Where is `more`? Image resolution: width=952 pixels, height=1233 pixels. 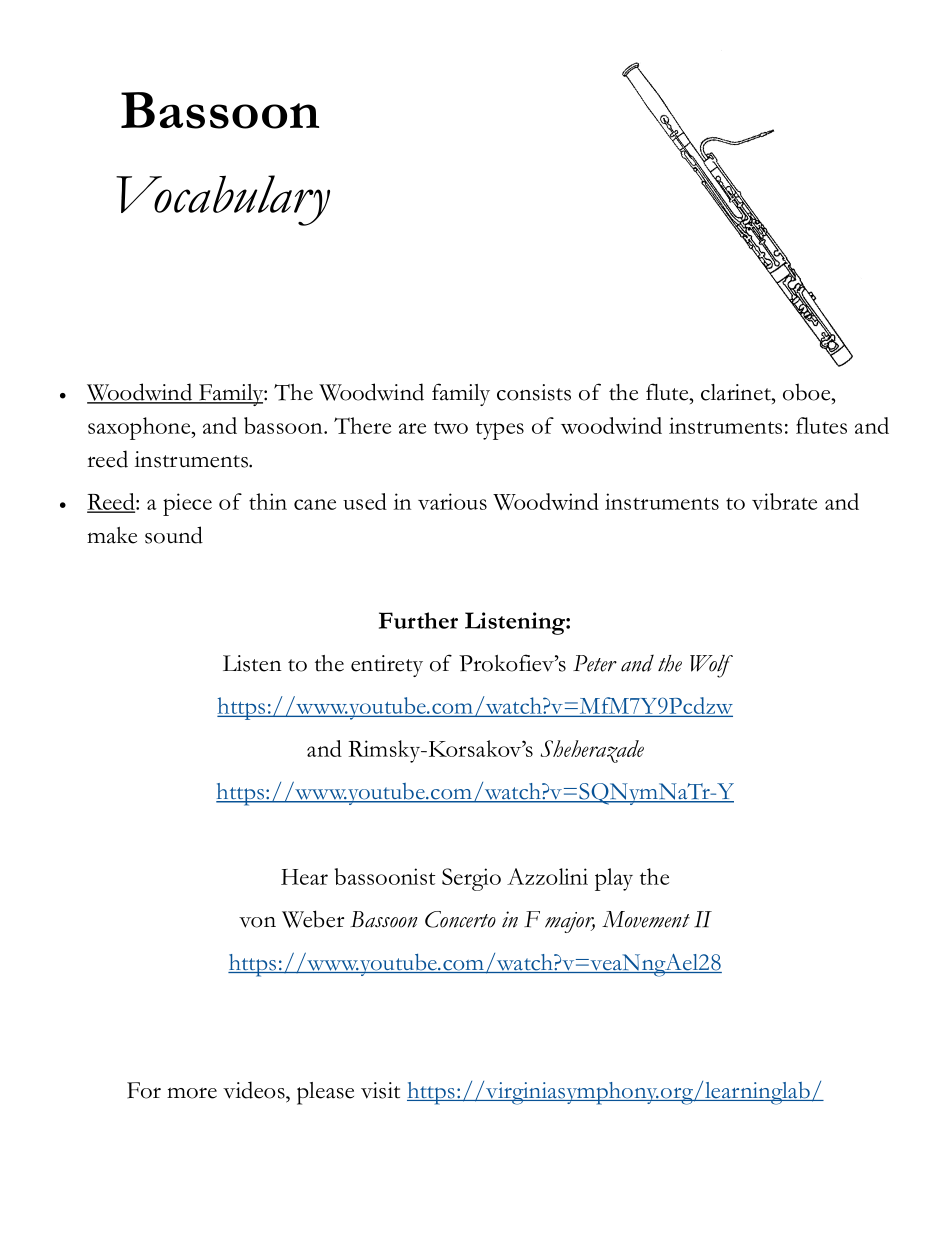
more is located at coordinates (192, 1093).
